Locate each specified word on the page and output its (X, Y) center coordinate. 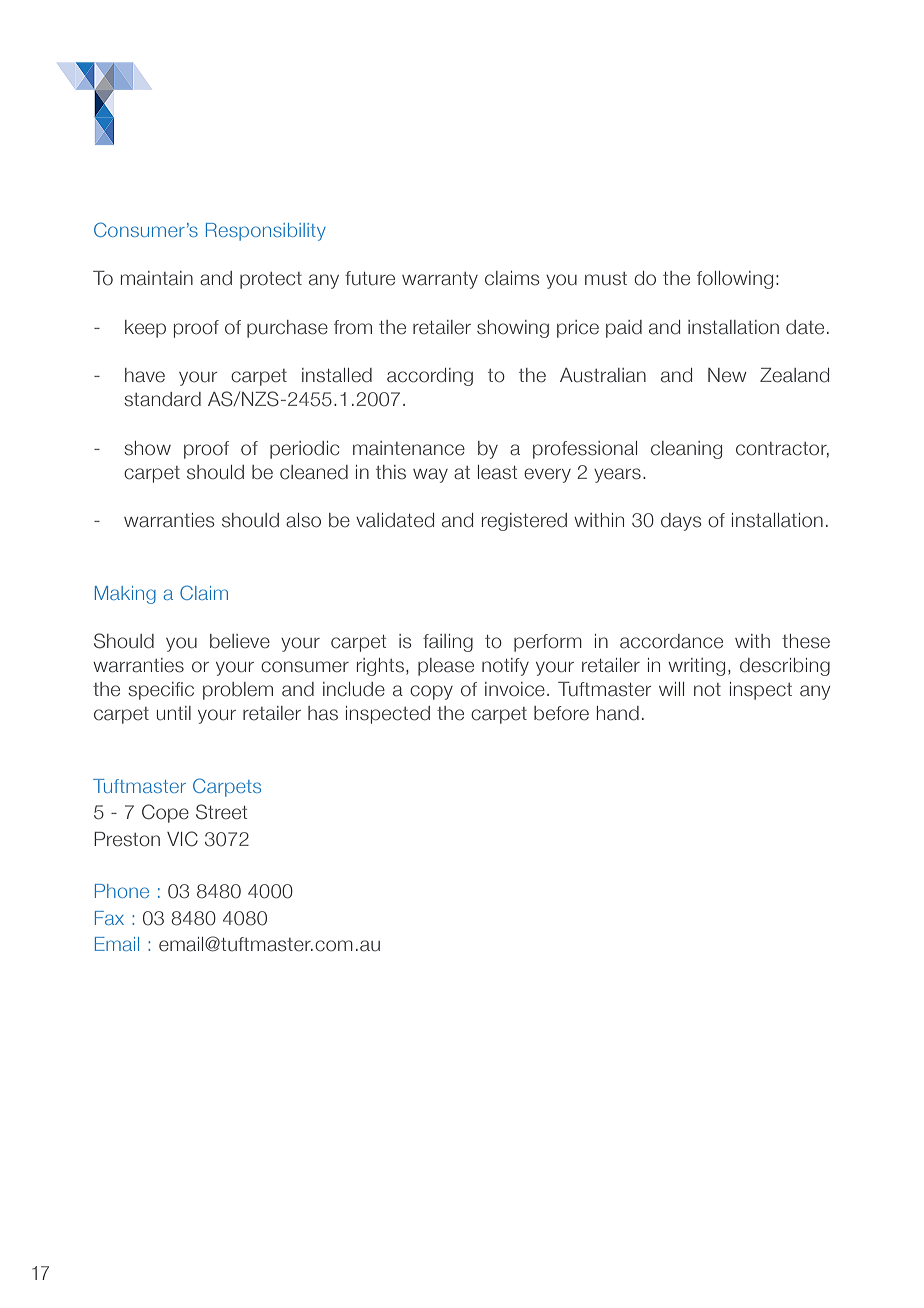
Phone (122, 891)
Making (125, 595)
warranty (440, 280)
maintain (157, 278)
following (735, 280)
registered (524, 522)
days (681, 522)
